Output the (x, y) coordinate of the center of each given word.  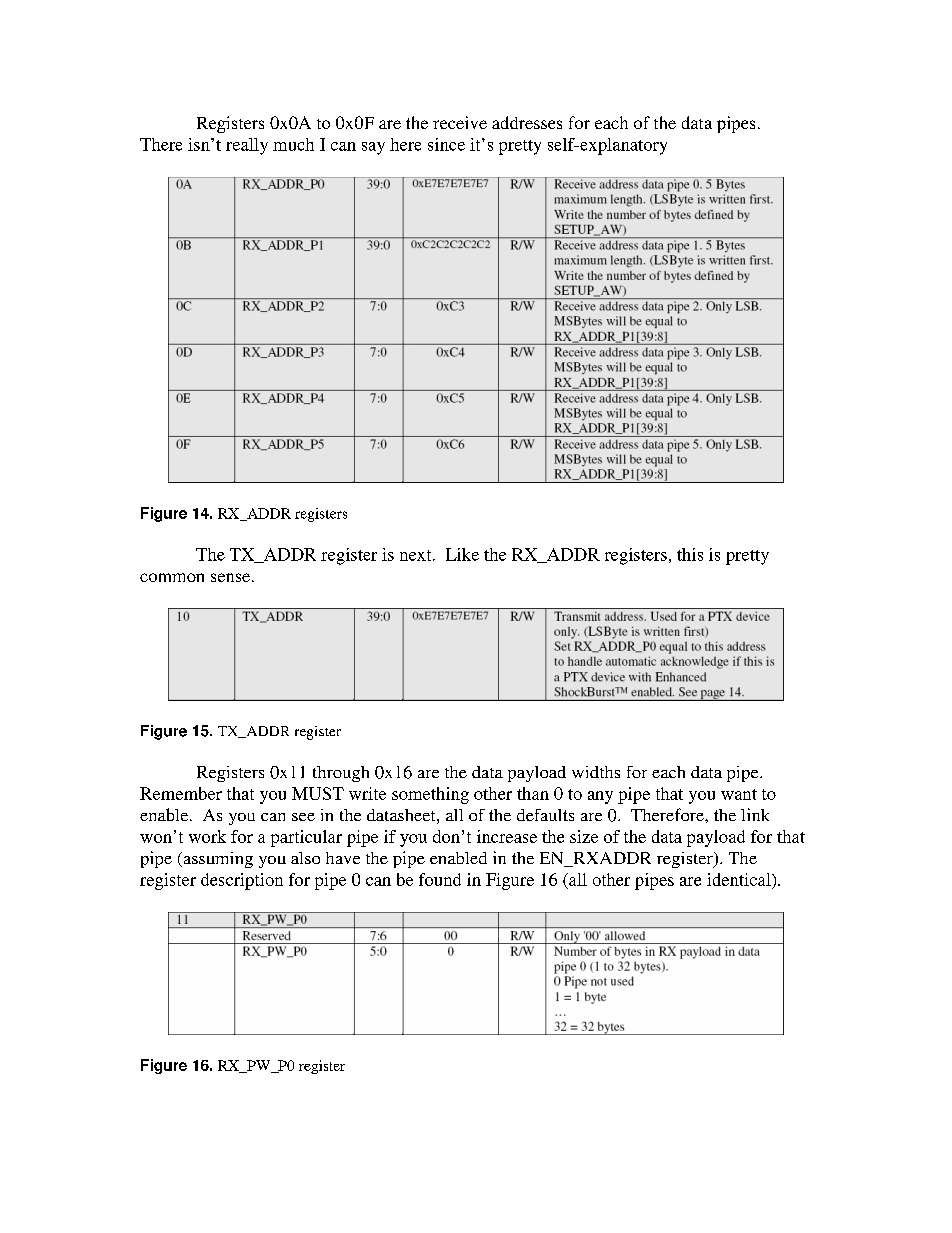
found (440, 879)
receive (460, 122)
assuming (217, 860)
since (446, 144)
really (247, 146)
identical (740, 879)
